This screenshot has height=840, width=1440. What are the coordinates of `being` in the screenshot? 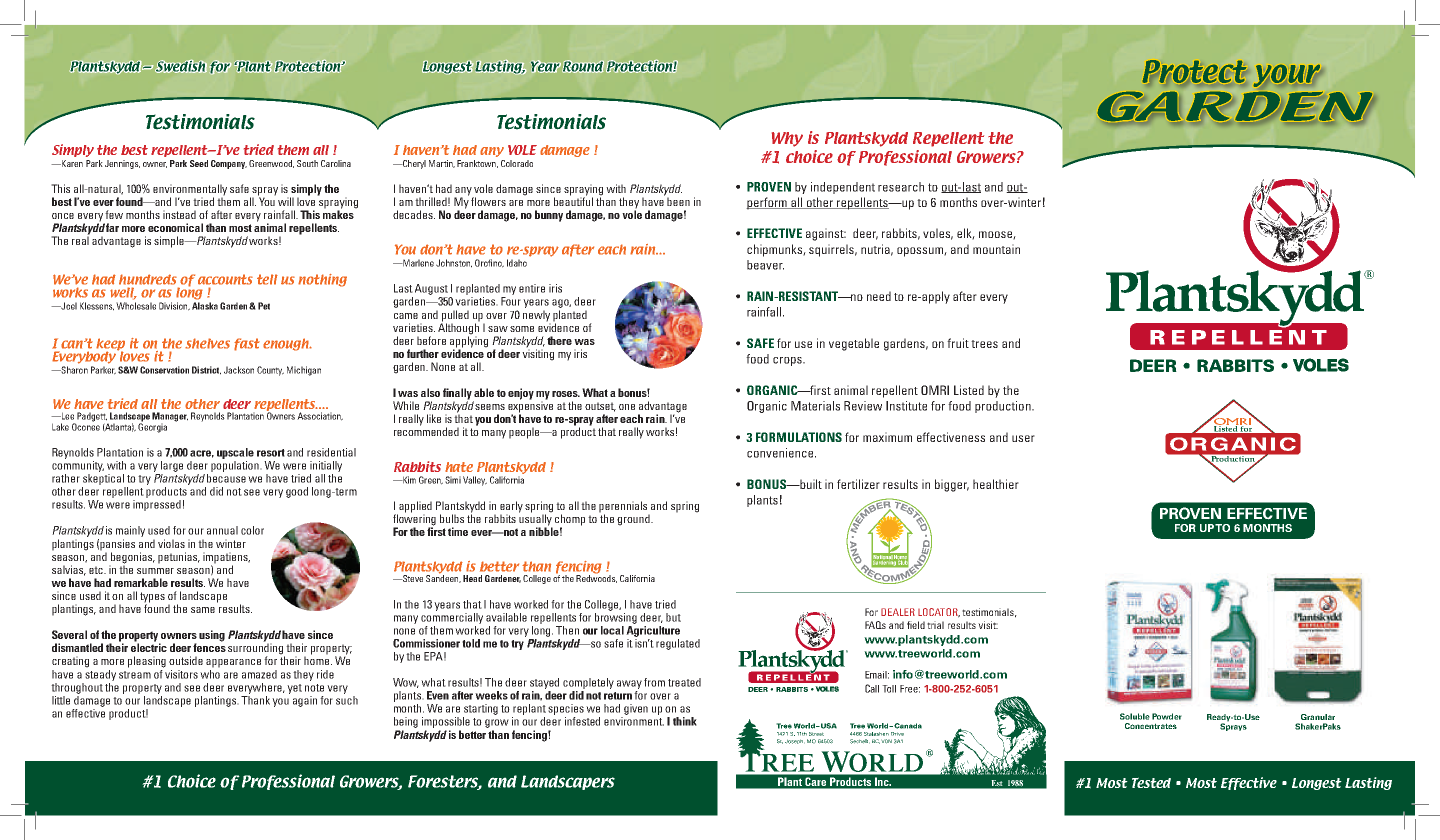 It's located at (406, 722).
